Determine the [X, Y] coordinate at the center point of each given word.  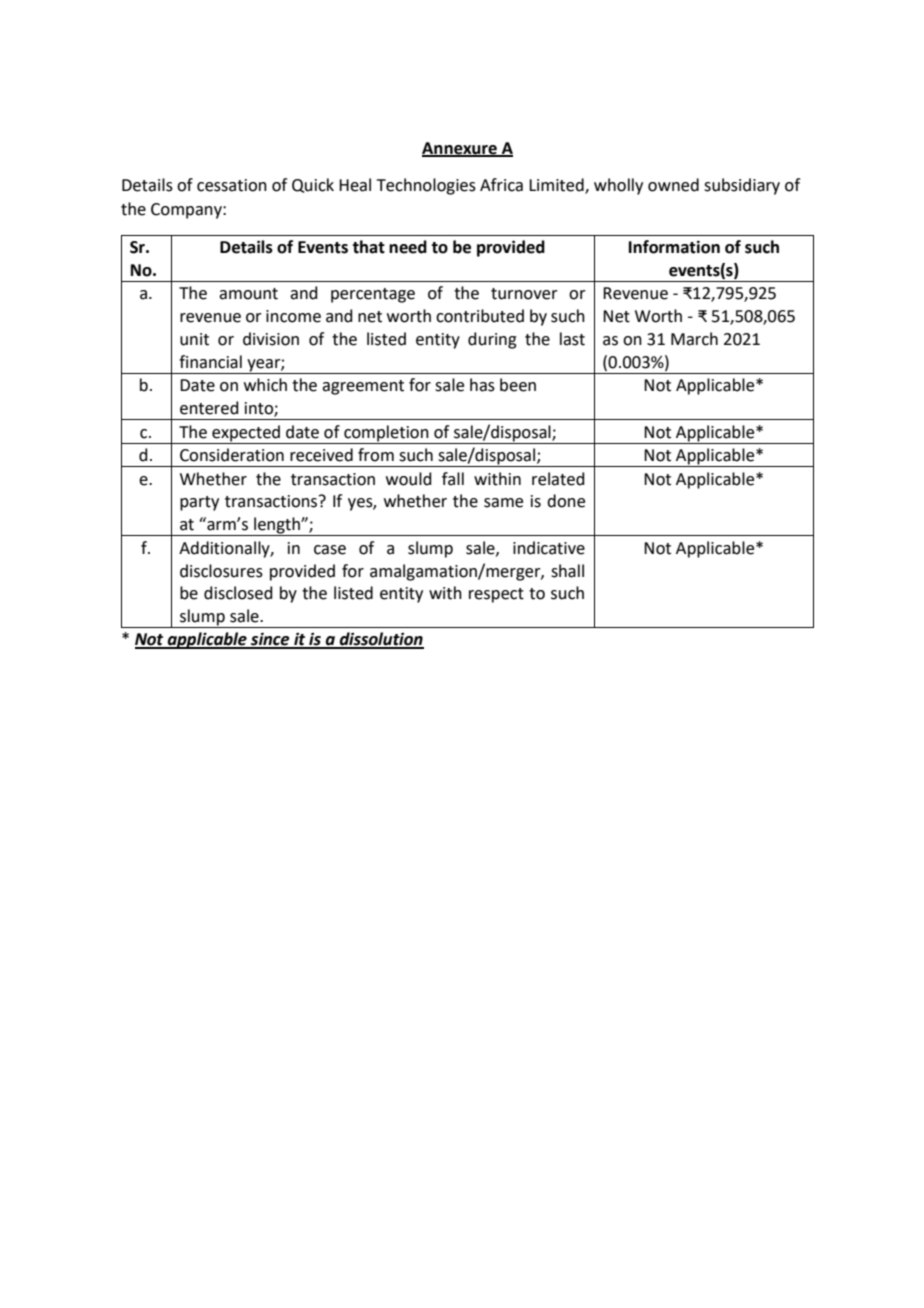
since [270, 640]
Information [674, 247]
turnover [524, 294]
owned [673, 185]
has [482, 385]
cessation [232, 185]
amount [248, 294]
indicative [549, 548]
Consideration [232, 455]
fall [453, 479]
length [277, 526]
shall [567, 571]
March [694, 339]
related [558, 479]
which [265, 385]
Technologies [426, 186]
